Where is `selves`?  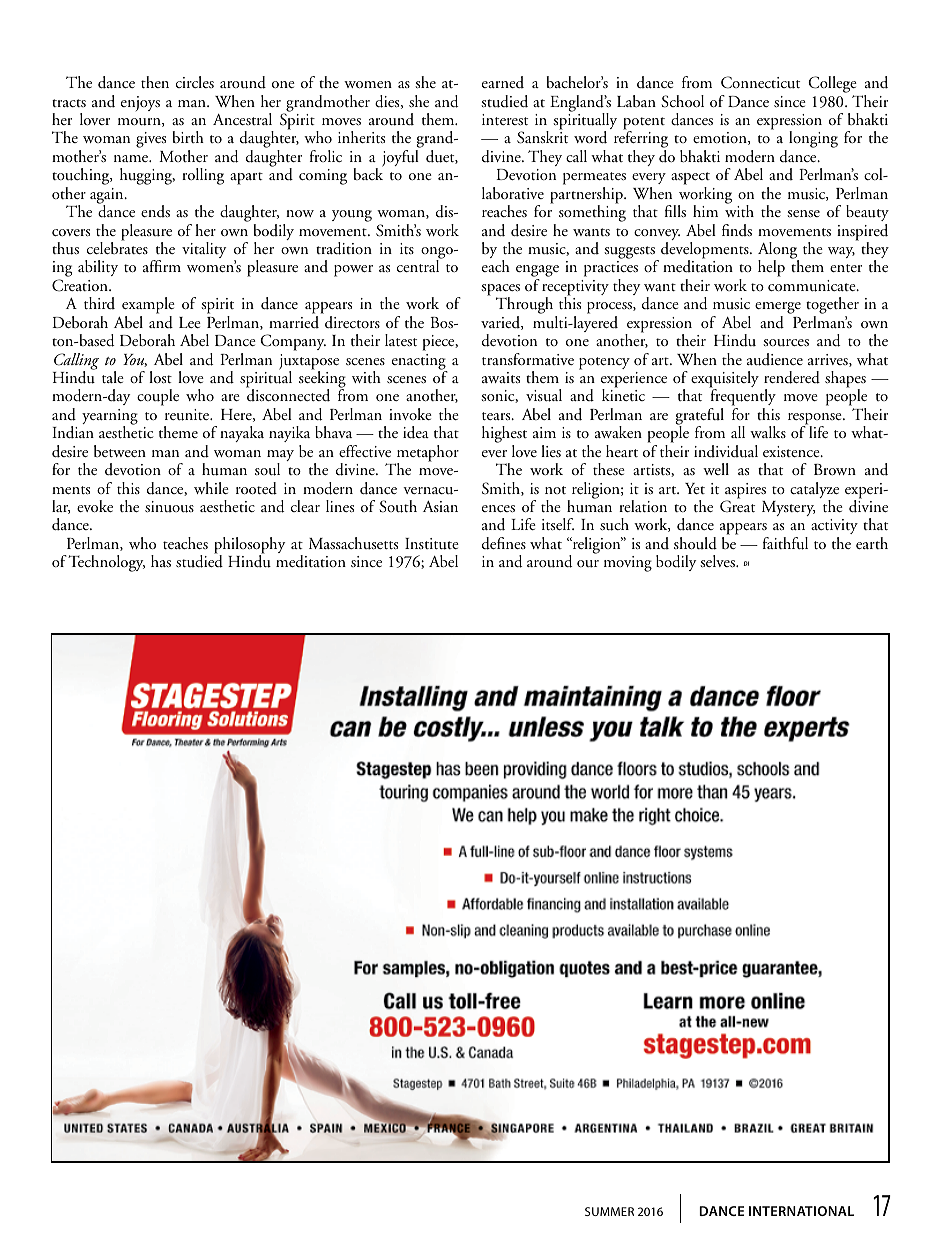 selves is located at coordinates (718, 561).
